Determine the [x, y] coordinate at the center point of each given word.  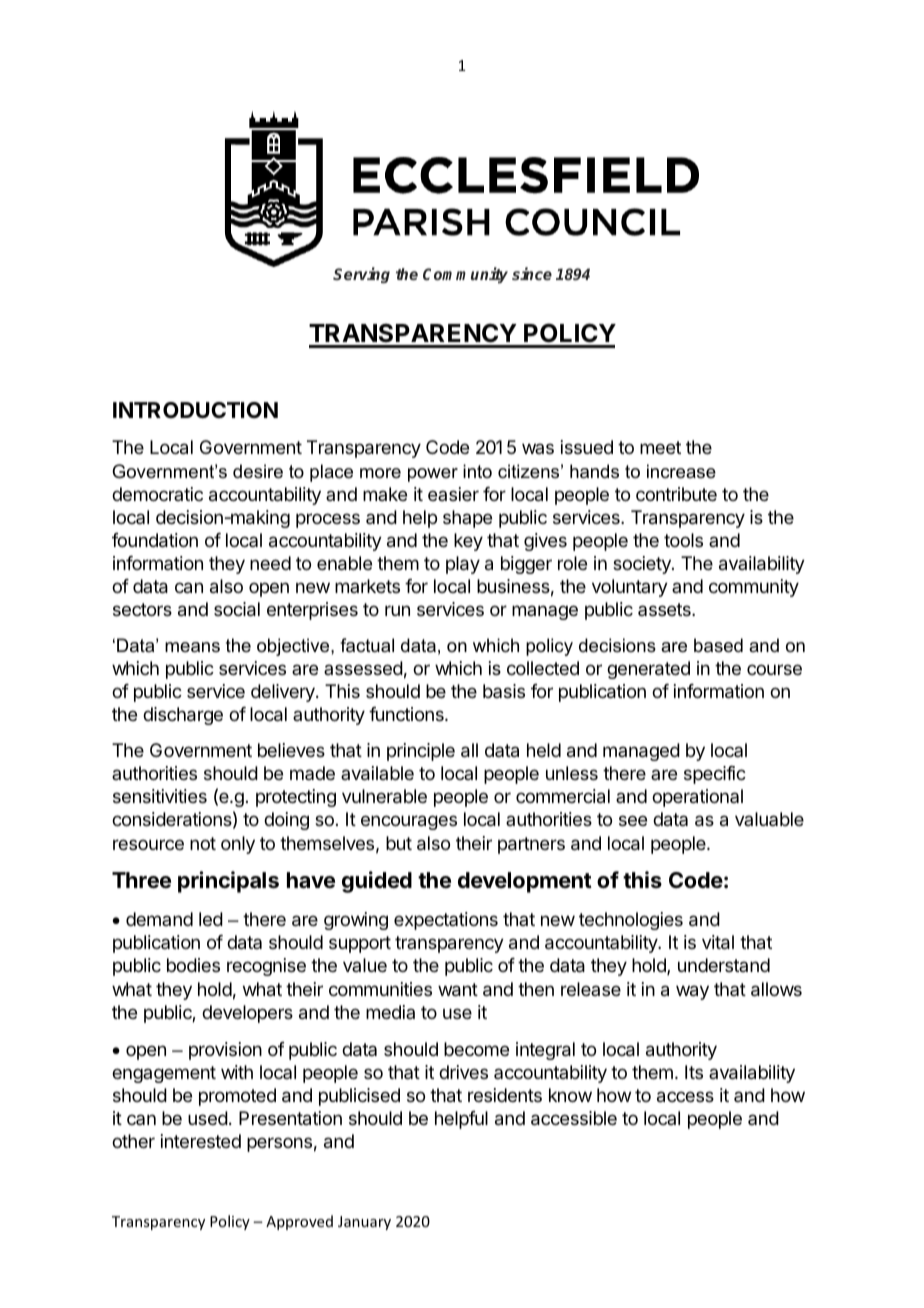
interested [201, 1141]
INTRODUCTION [195, 410]
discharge [183, 716]
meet [660, 447]
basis [504, 691]
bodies [193, 965]
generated [648, 670]
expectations [446, 921]
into [477, 471]
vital [718, 942]
